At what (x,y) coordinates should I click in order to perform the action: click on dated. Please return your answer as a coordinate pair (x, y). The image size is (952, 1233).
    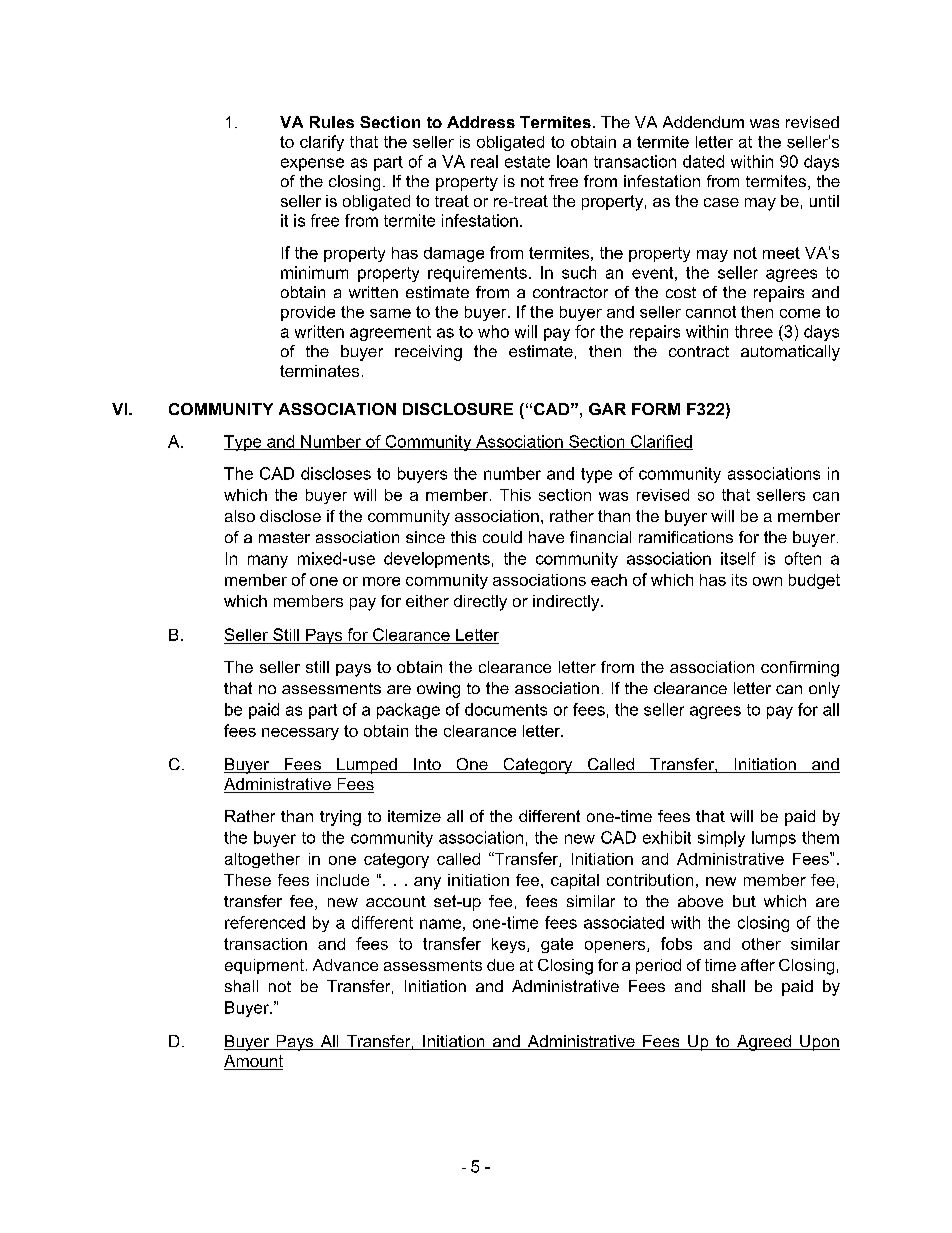
    Looking at the image, I should click on (703, 161).
